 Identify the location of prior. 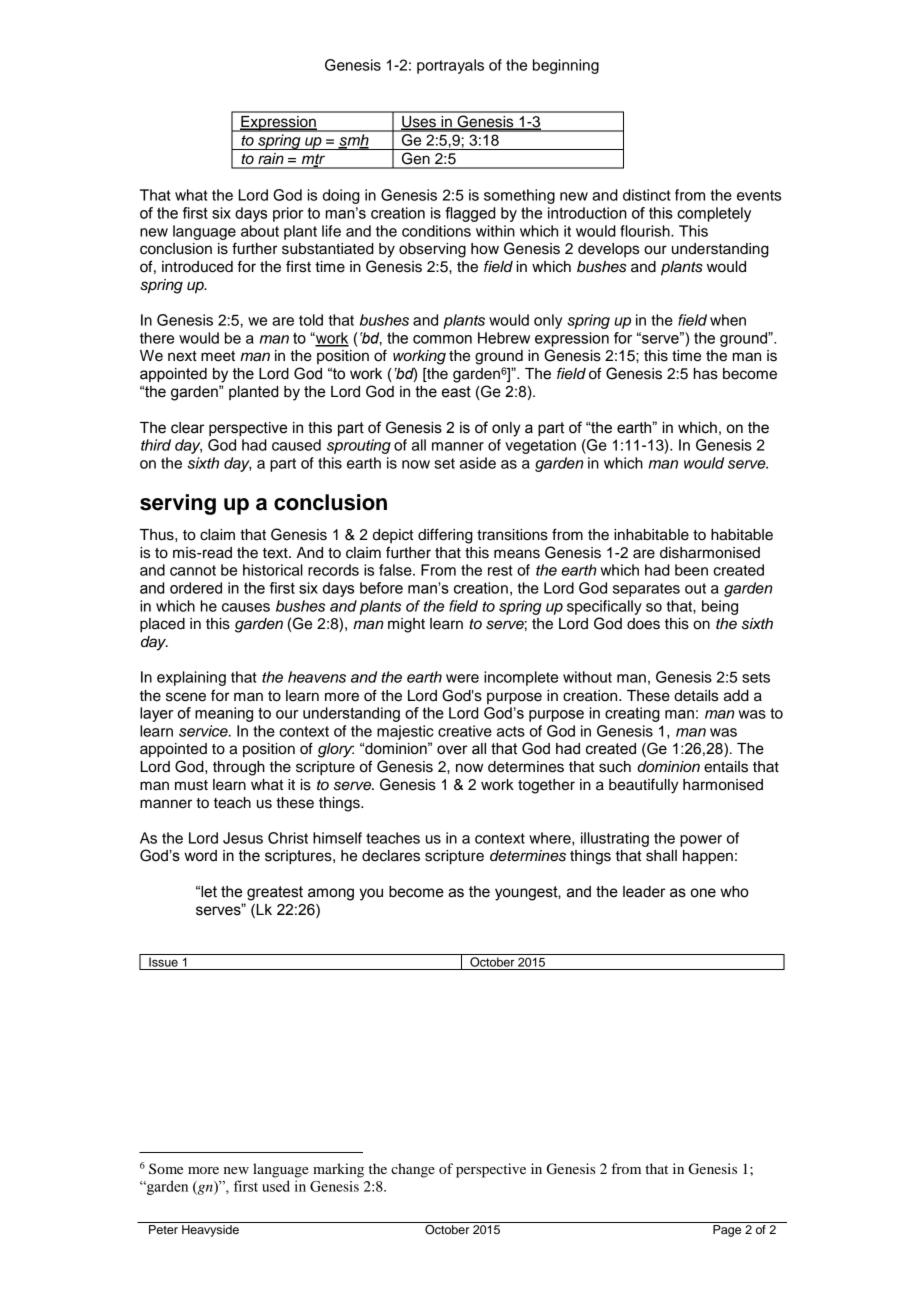
(288, 214).
